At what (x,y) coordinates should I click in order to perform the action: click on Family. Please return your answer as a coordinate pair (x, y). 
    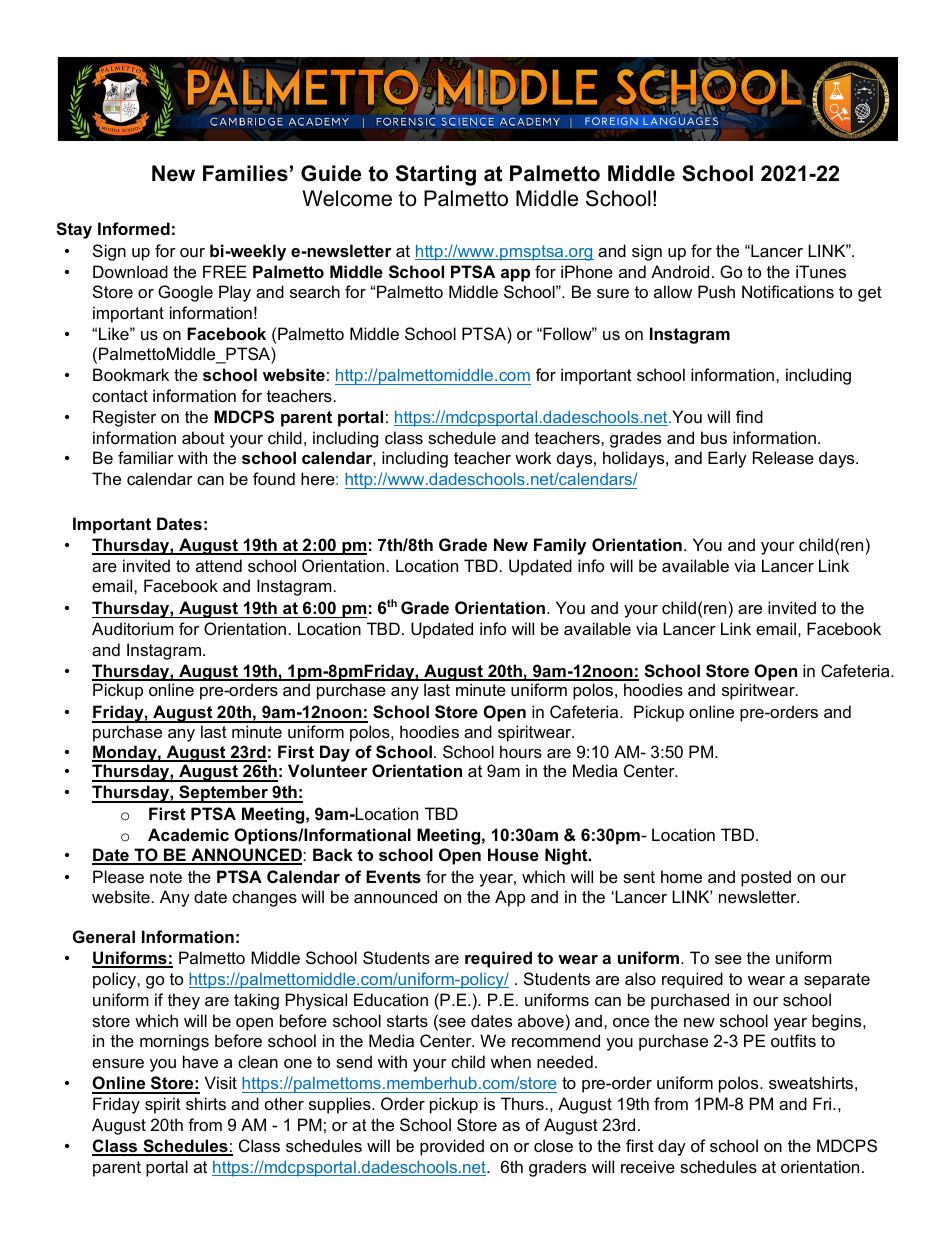
    Looking at the image, I should click on (560, 546).
